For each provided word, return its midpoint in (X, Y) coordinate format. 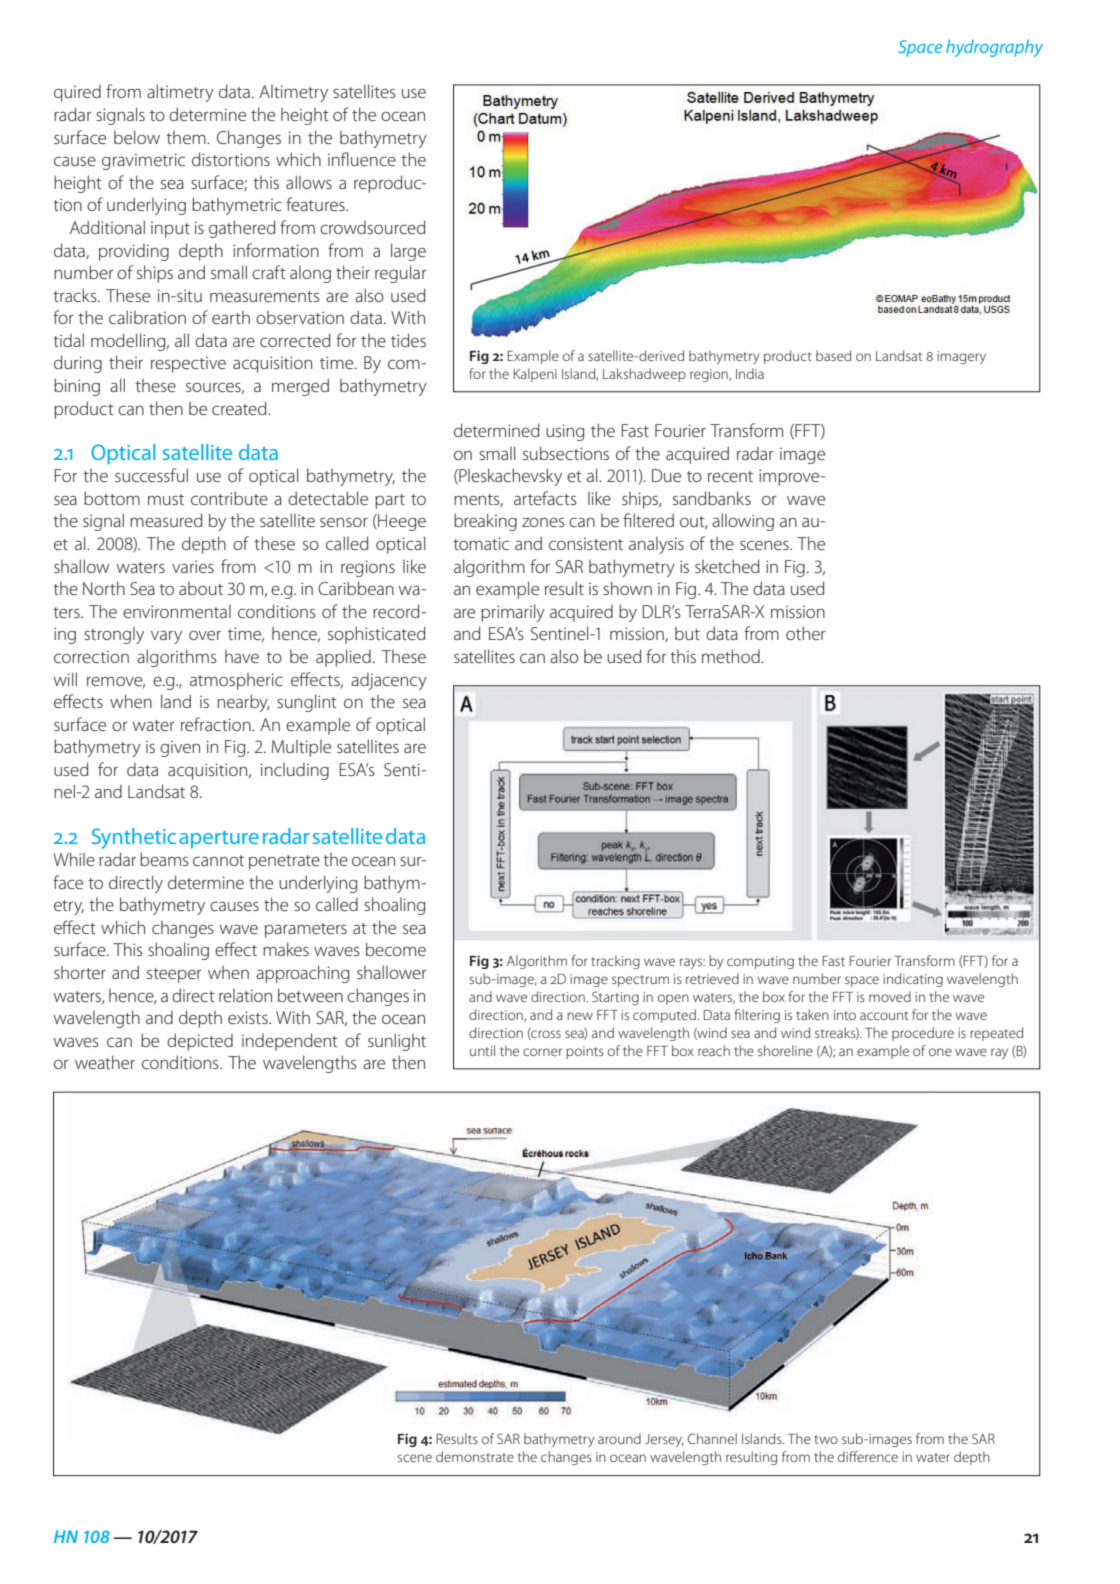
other (806, 633)
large (408, 252)
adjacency (389, 681)
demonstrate (475, 1456)
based (833, 355)
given (180, 749)
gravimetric (143, 161)
